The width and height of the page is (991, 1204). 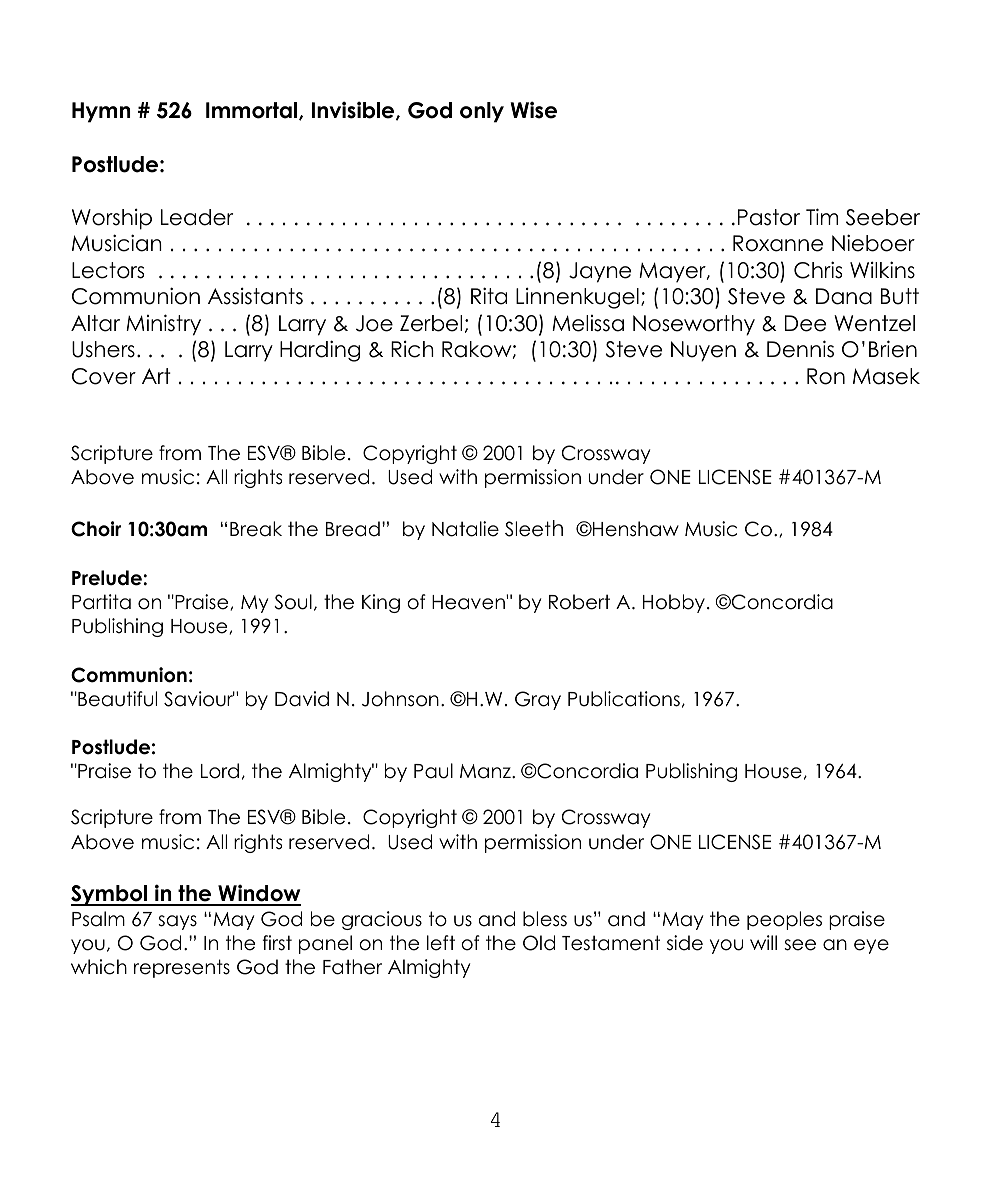 I want to click on Immortal, so click(x=253, y=111).
